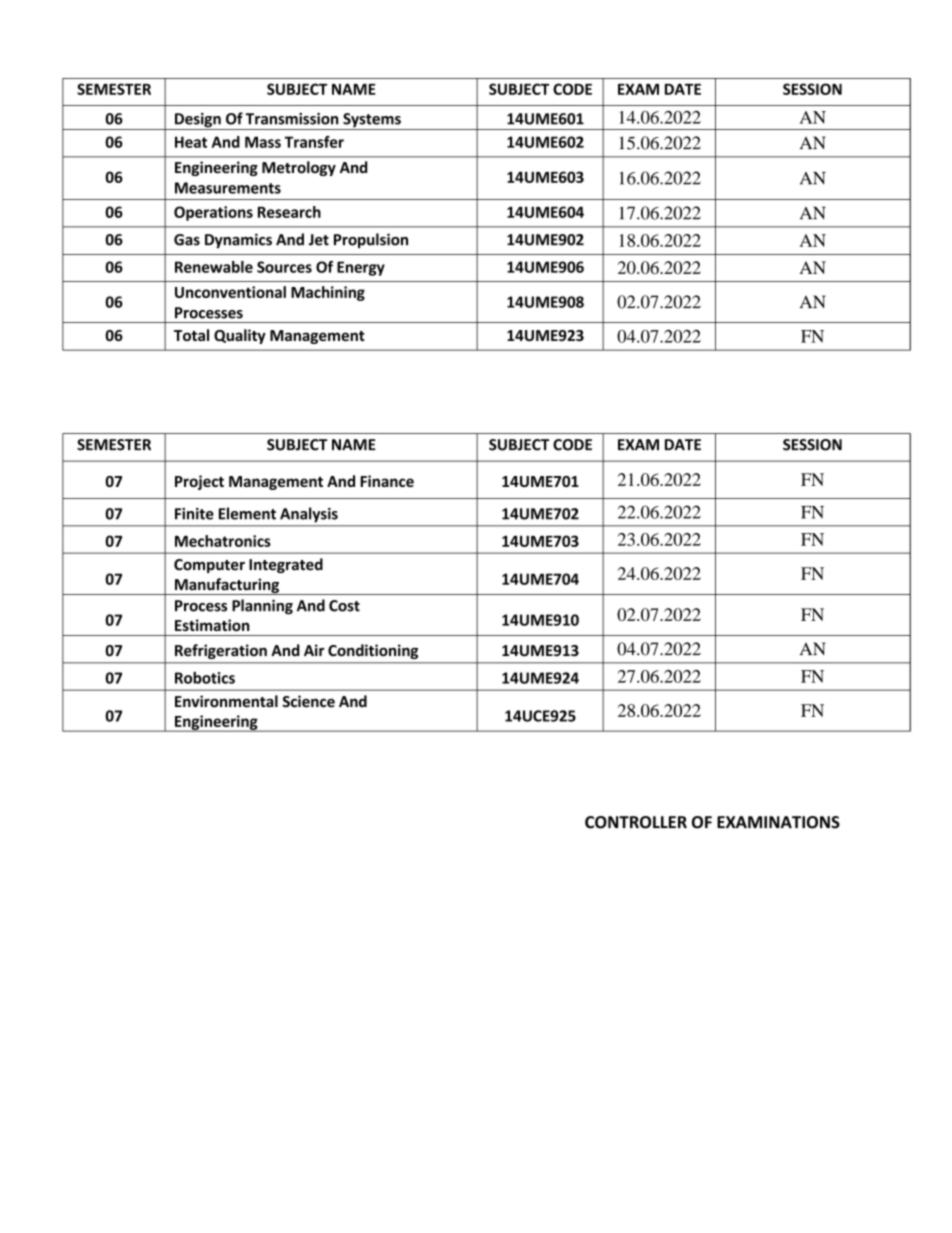  Describe the element at coordinates (328, 293) in the page. I see `Machining` at that location.
